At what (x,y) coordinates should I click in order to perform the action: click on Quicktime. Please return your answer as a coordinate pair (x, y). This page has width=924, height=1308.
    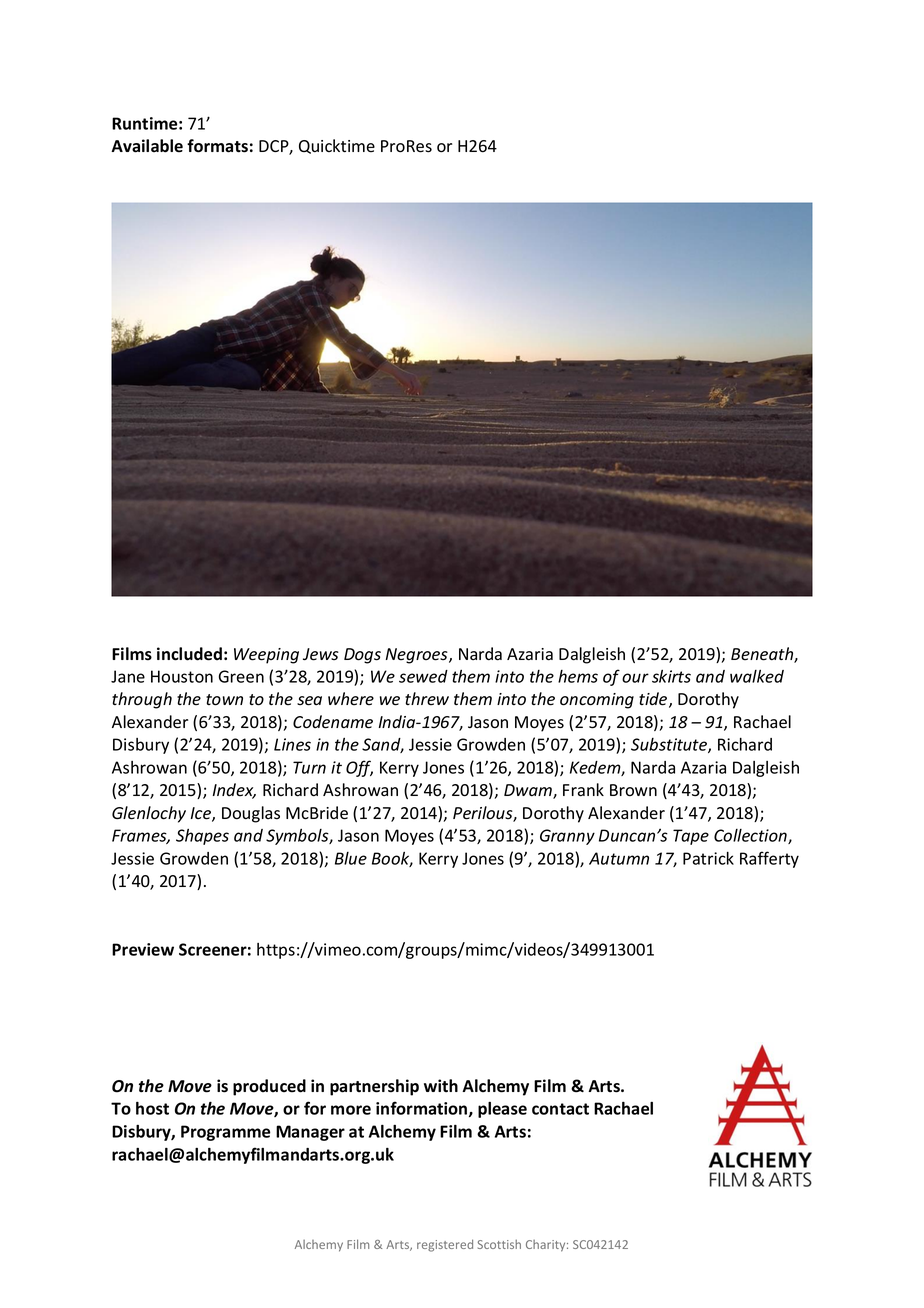
    Looking at the image, I should click on (337, 146).
